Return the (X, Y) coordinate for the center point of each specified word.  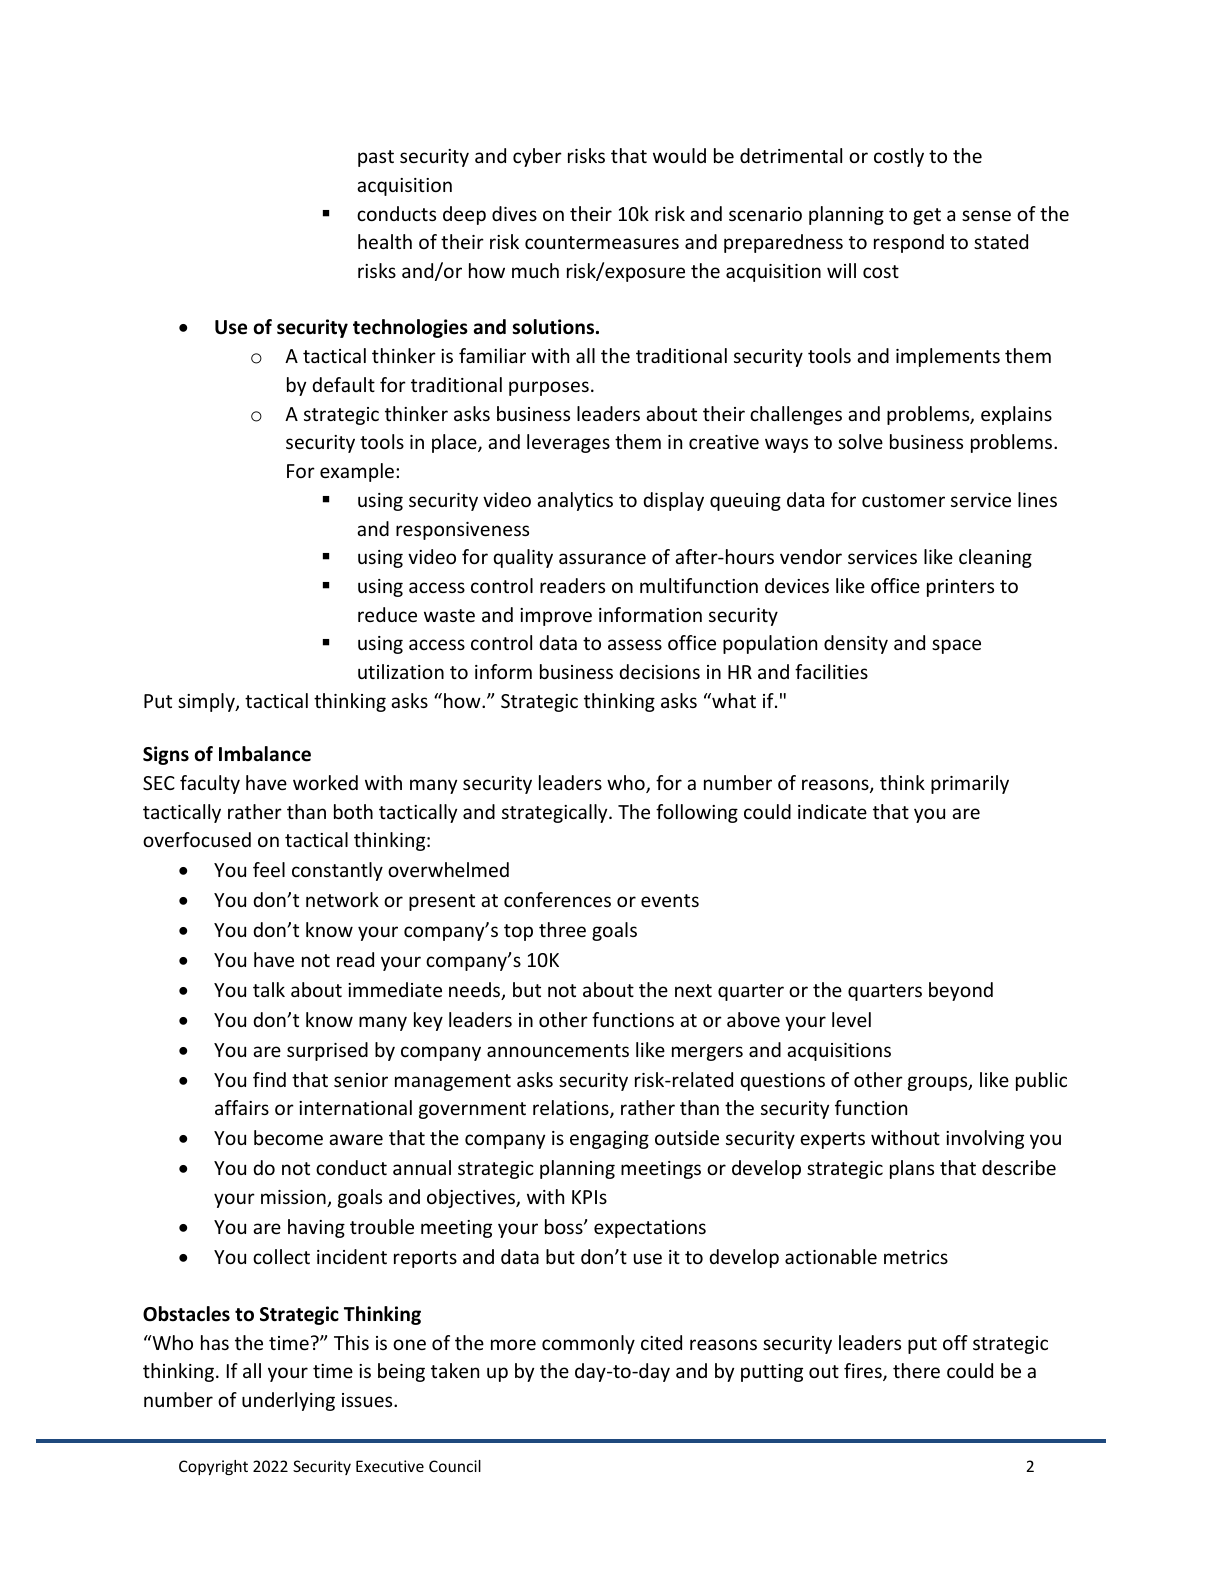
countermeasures (602, 242)
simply (207, 702)
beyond (961, 991)
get (927, 216)
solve (860, 441)
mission (294, 1198)
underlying (288, 1401)
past (376, 158)
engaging (609, 1140)
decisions (659, 671)
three (562, 929)
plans (912, 1169)
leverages (568, 443)
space (956, 646)
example (357, 472)
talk (269, 989)
